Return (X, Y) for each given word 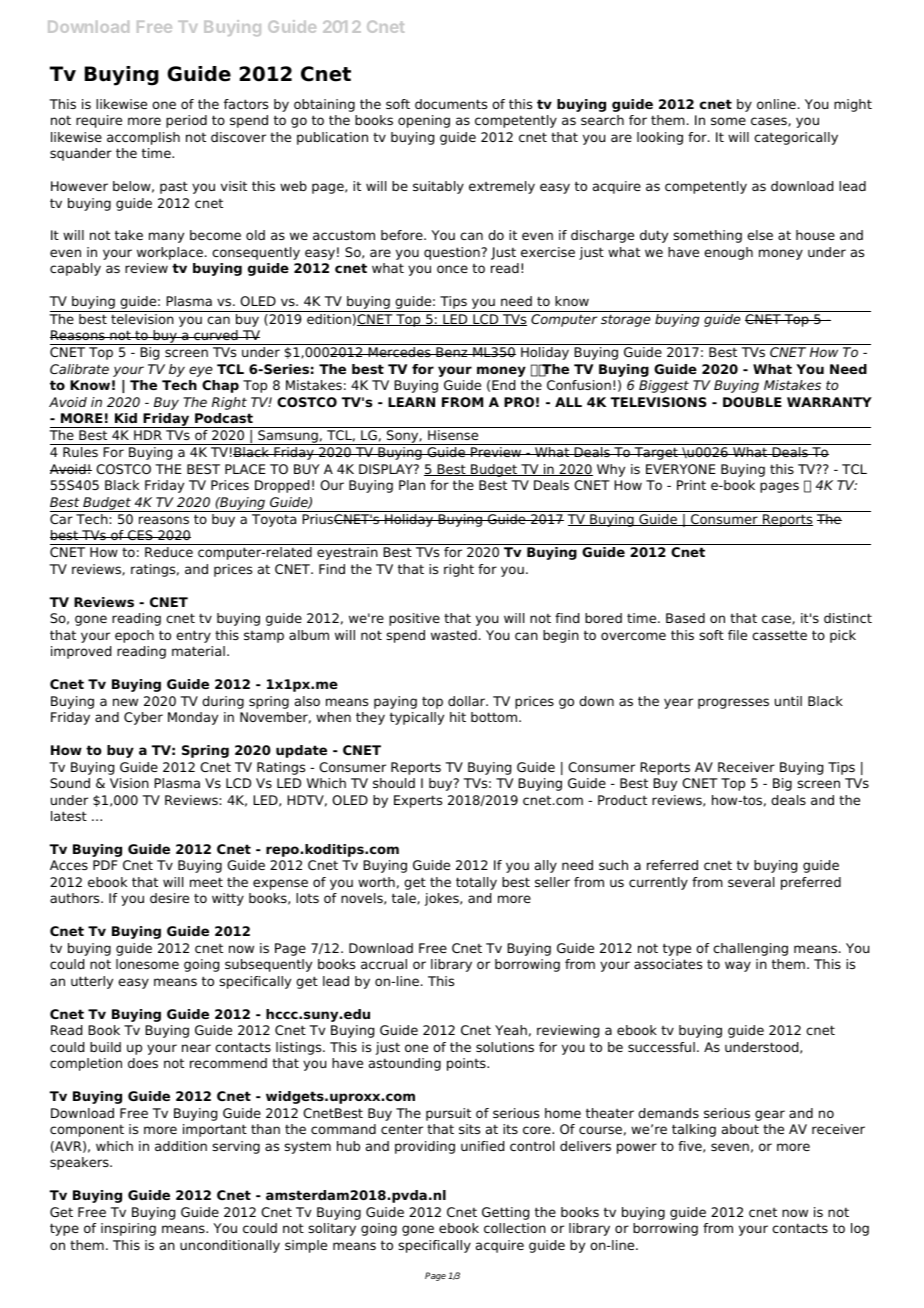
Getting (505, 1213)
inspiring (128, 1229)
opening (424, 121)
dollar (468, 701)
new (125, 702)
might (853, 105)
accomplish (143, 138)
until (788, 701)
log (860, 1229)
